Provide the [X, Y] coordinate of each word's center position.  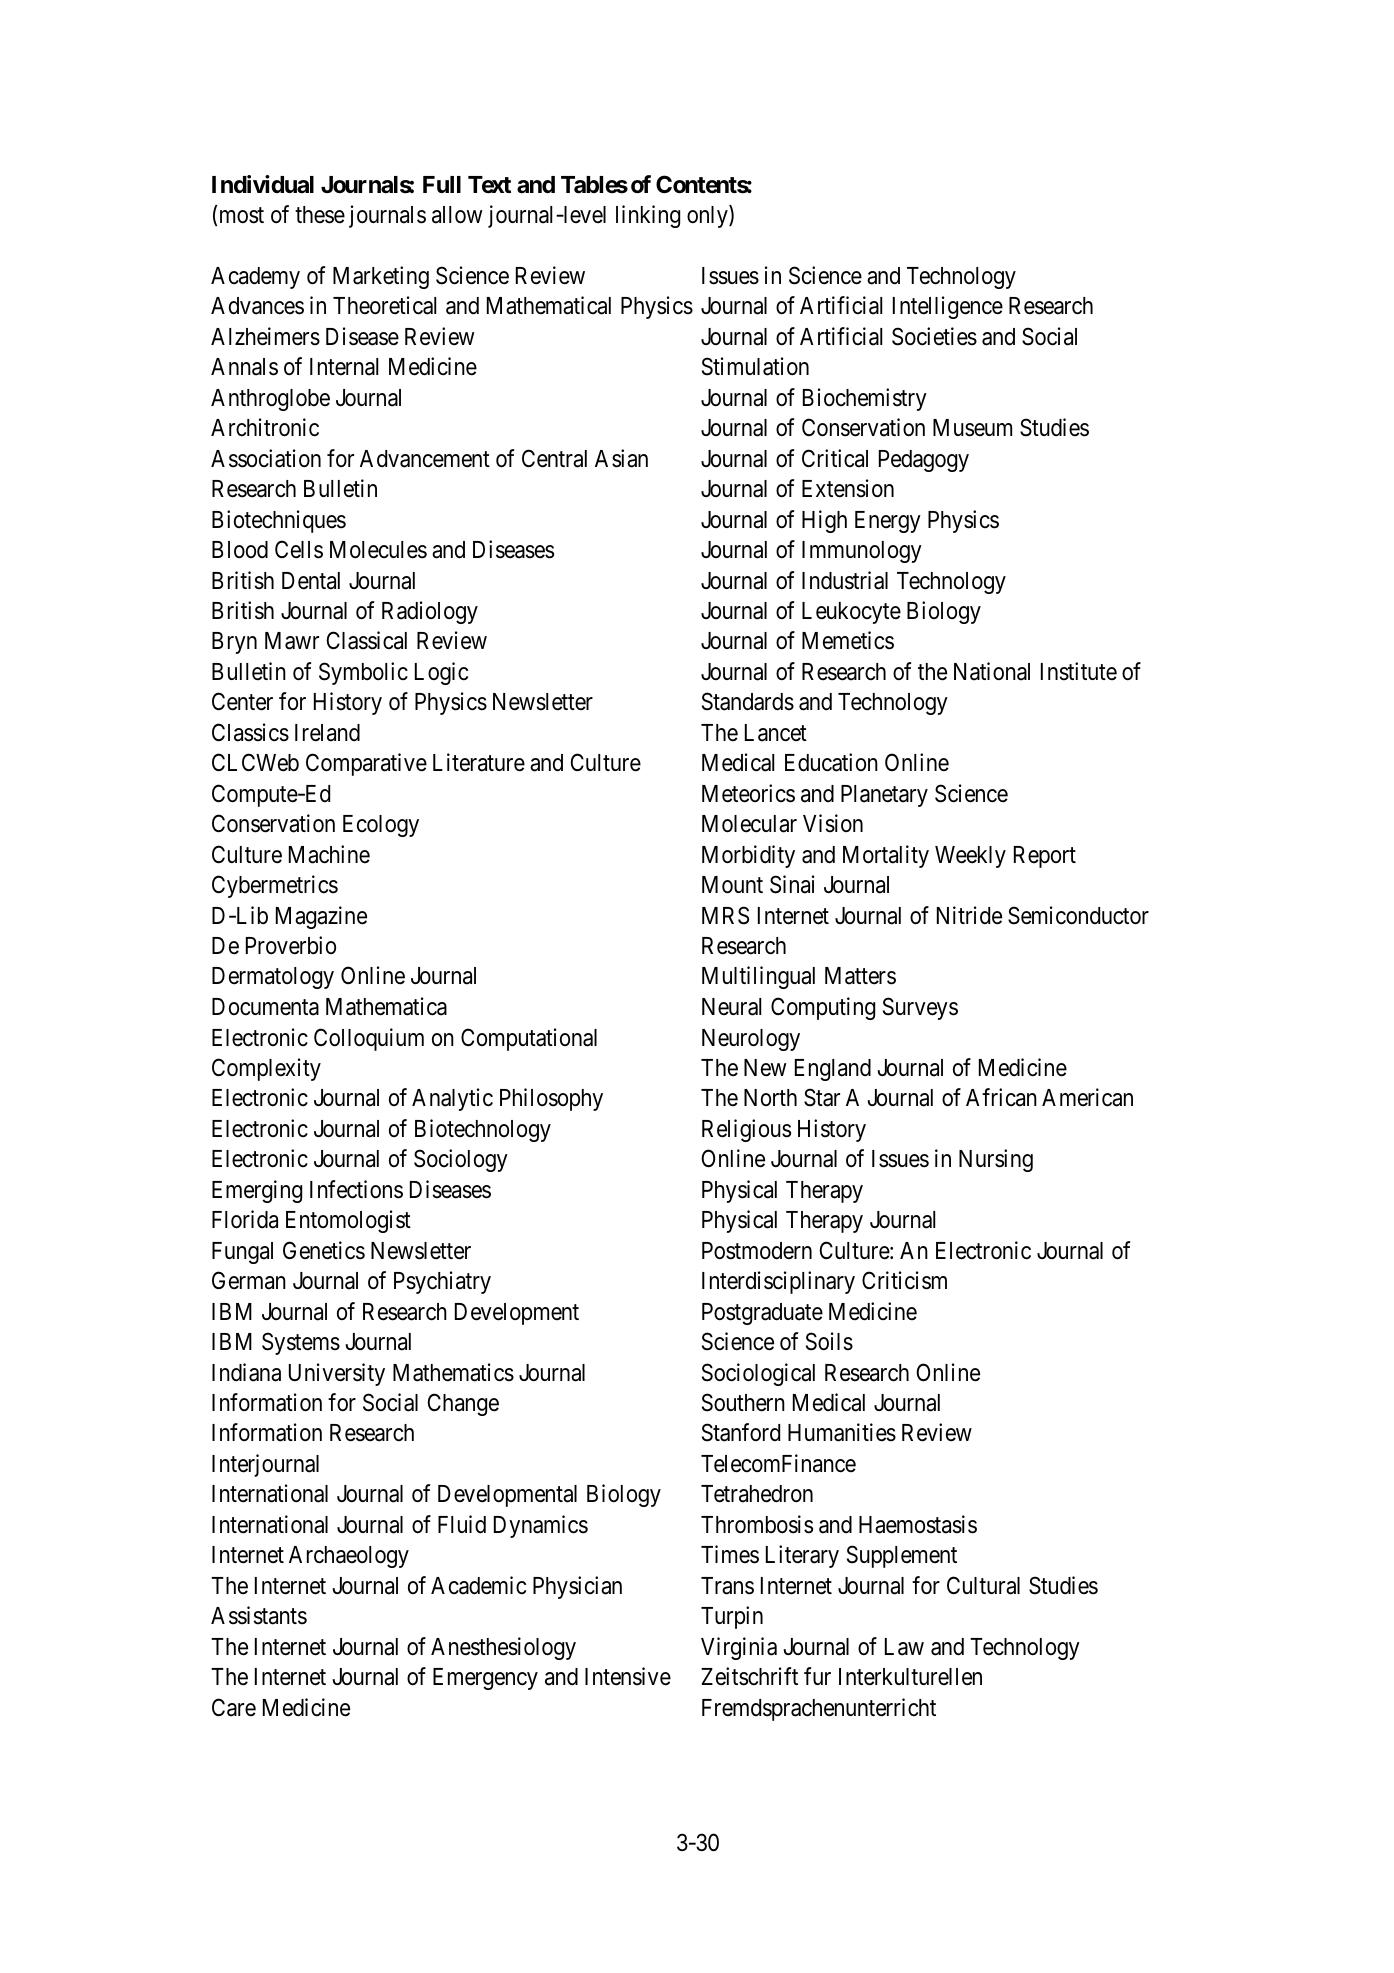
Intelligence [948, 307]
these [320, 215]
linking [648, 216]
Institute [1079, 671]
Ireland [327, 733]
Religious [746, 1130]
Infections [356, 1189]
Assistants [259, 1615]
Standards [748, 701]
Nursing [996, 1160]
